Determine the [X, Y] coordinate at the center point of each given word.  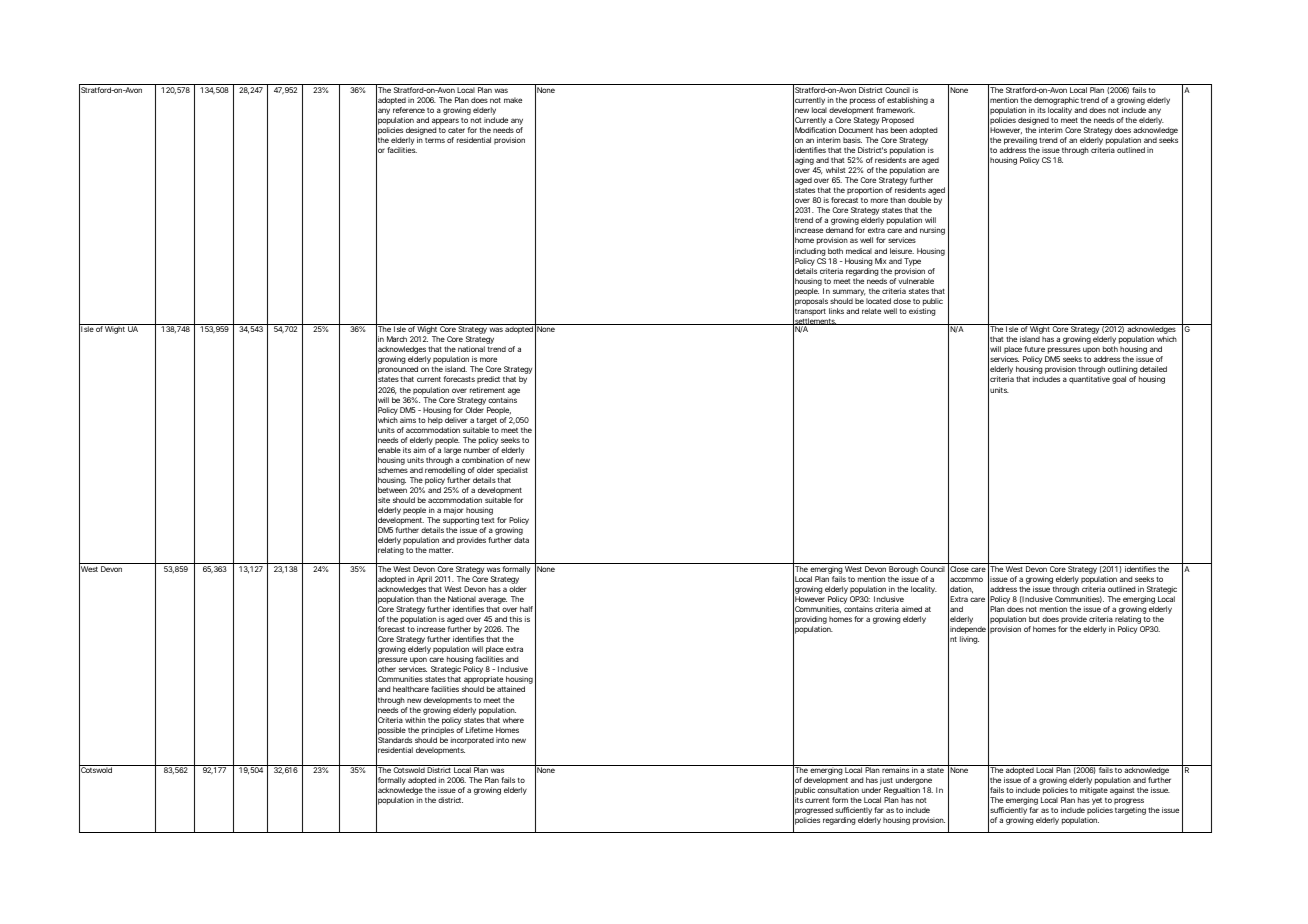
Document [856, 130]
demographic [1056, 101]
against [1122, 791]
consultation [838, 790]
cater [456, 130]
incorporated [472, 741]
